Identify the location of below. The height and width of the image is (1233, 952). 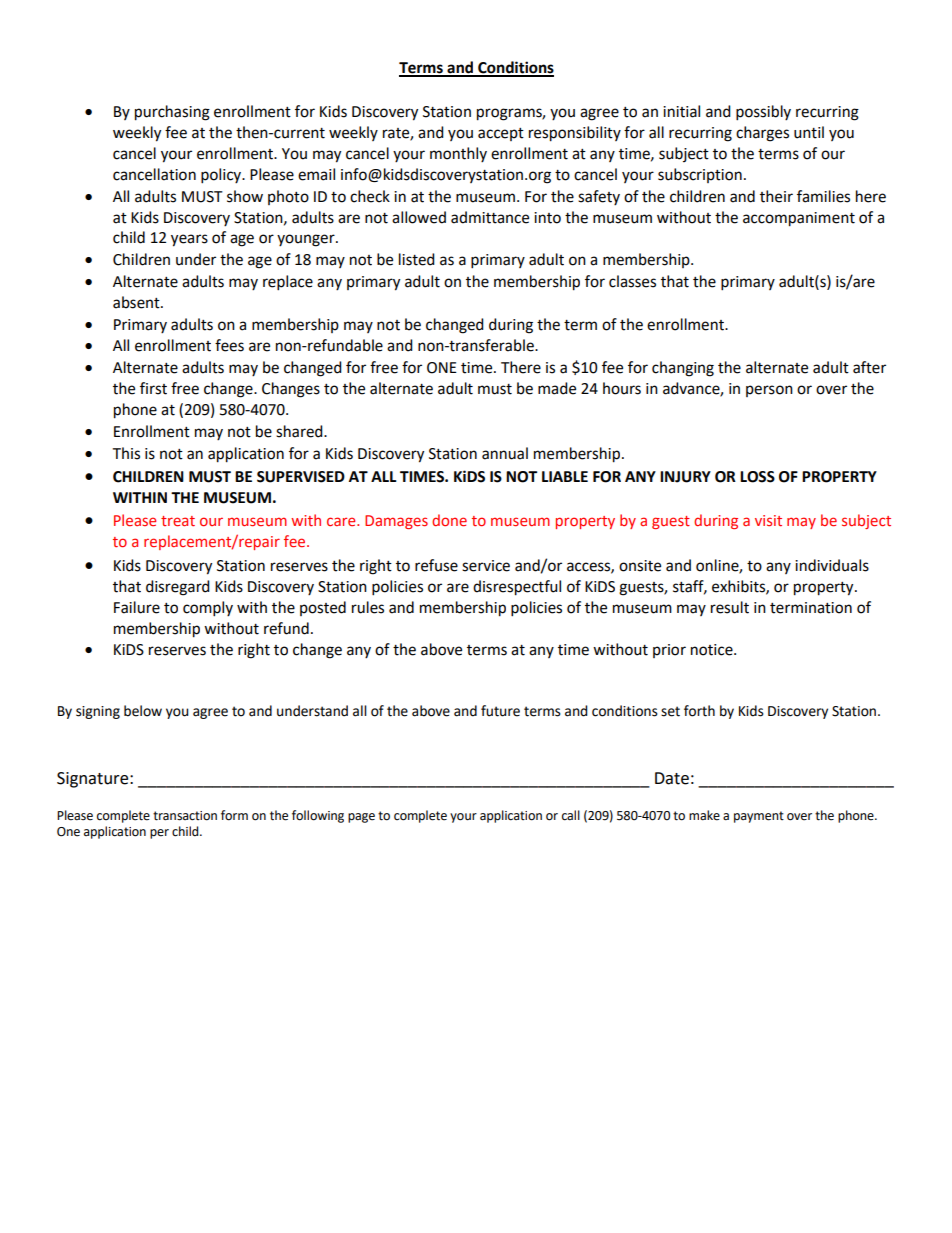
(143, 711).
